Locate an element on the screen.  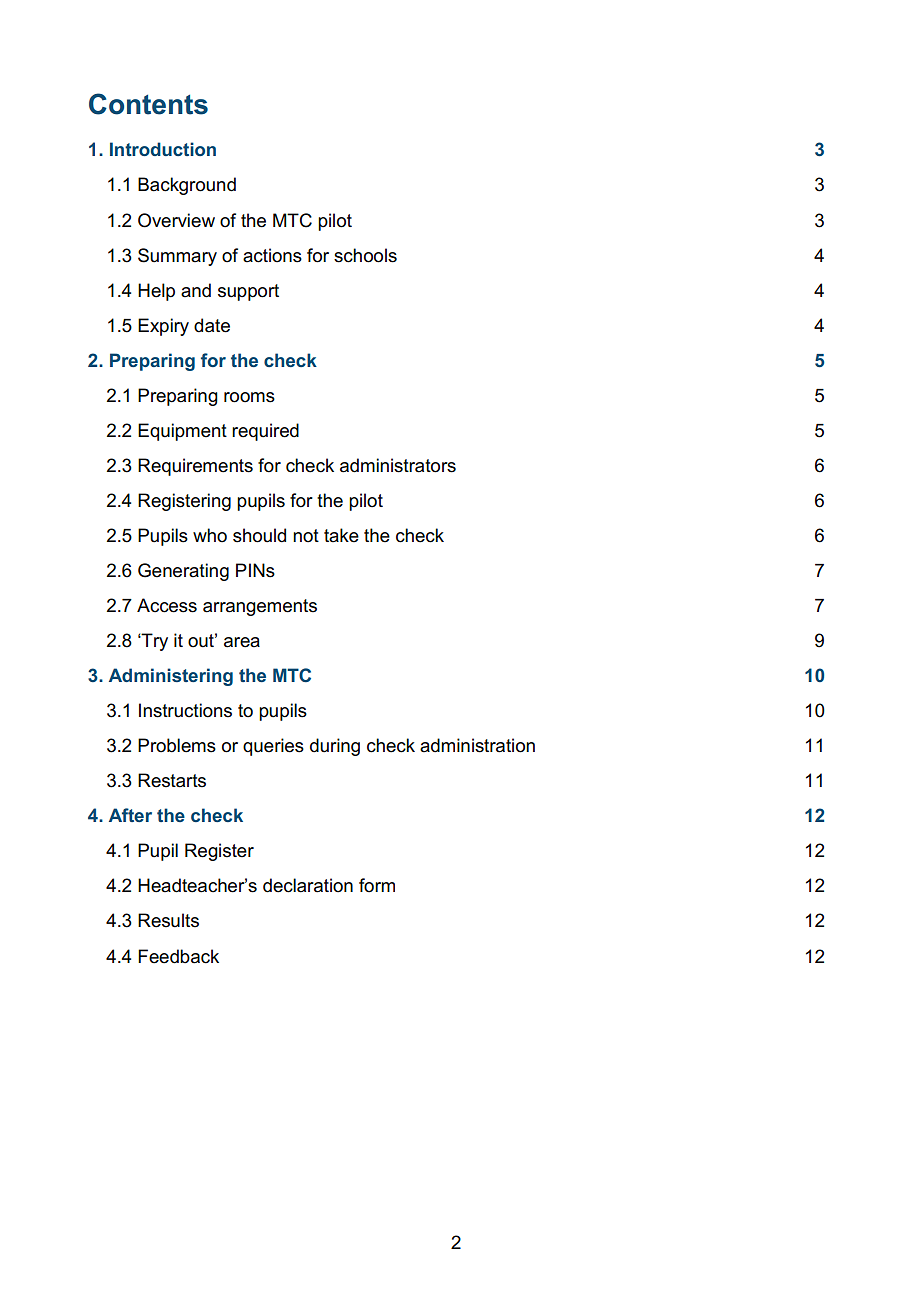
actions is located at coordinates (272, 255).
